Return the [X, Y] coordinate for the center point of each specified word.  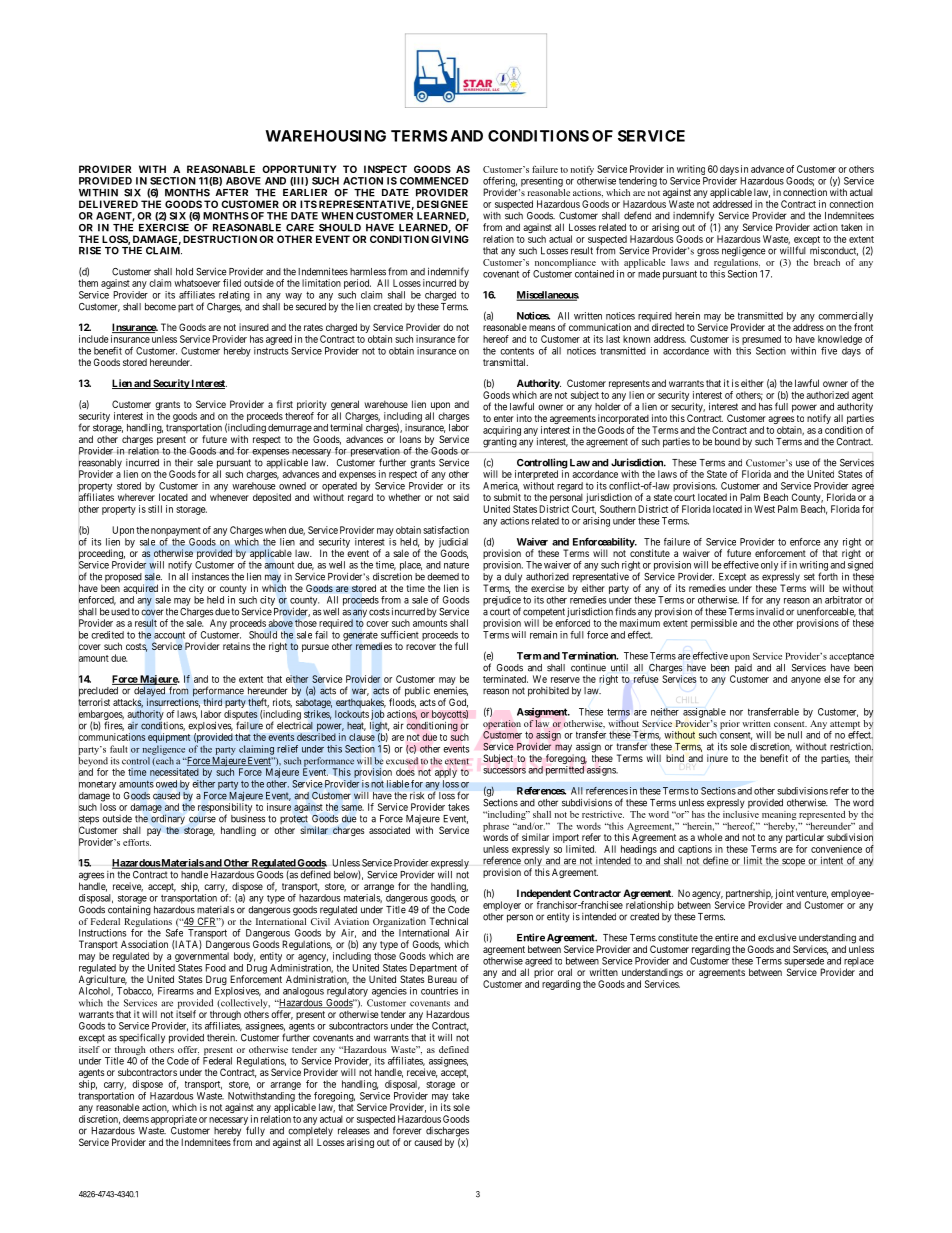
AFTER [231, 192]
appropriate [174, 1120]
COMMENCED [434, 181]
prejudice [502, 602]
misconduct [834, 251]
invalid [770, 612]
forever [407, 1130]
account [169, 635]
